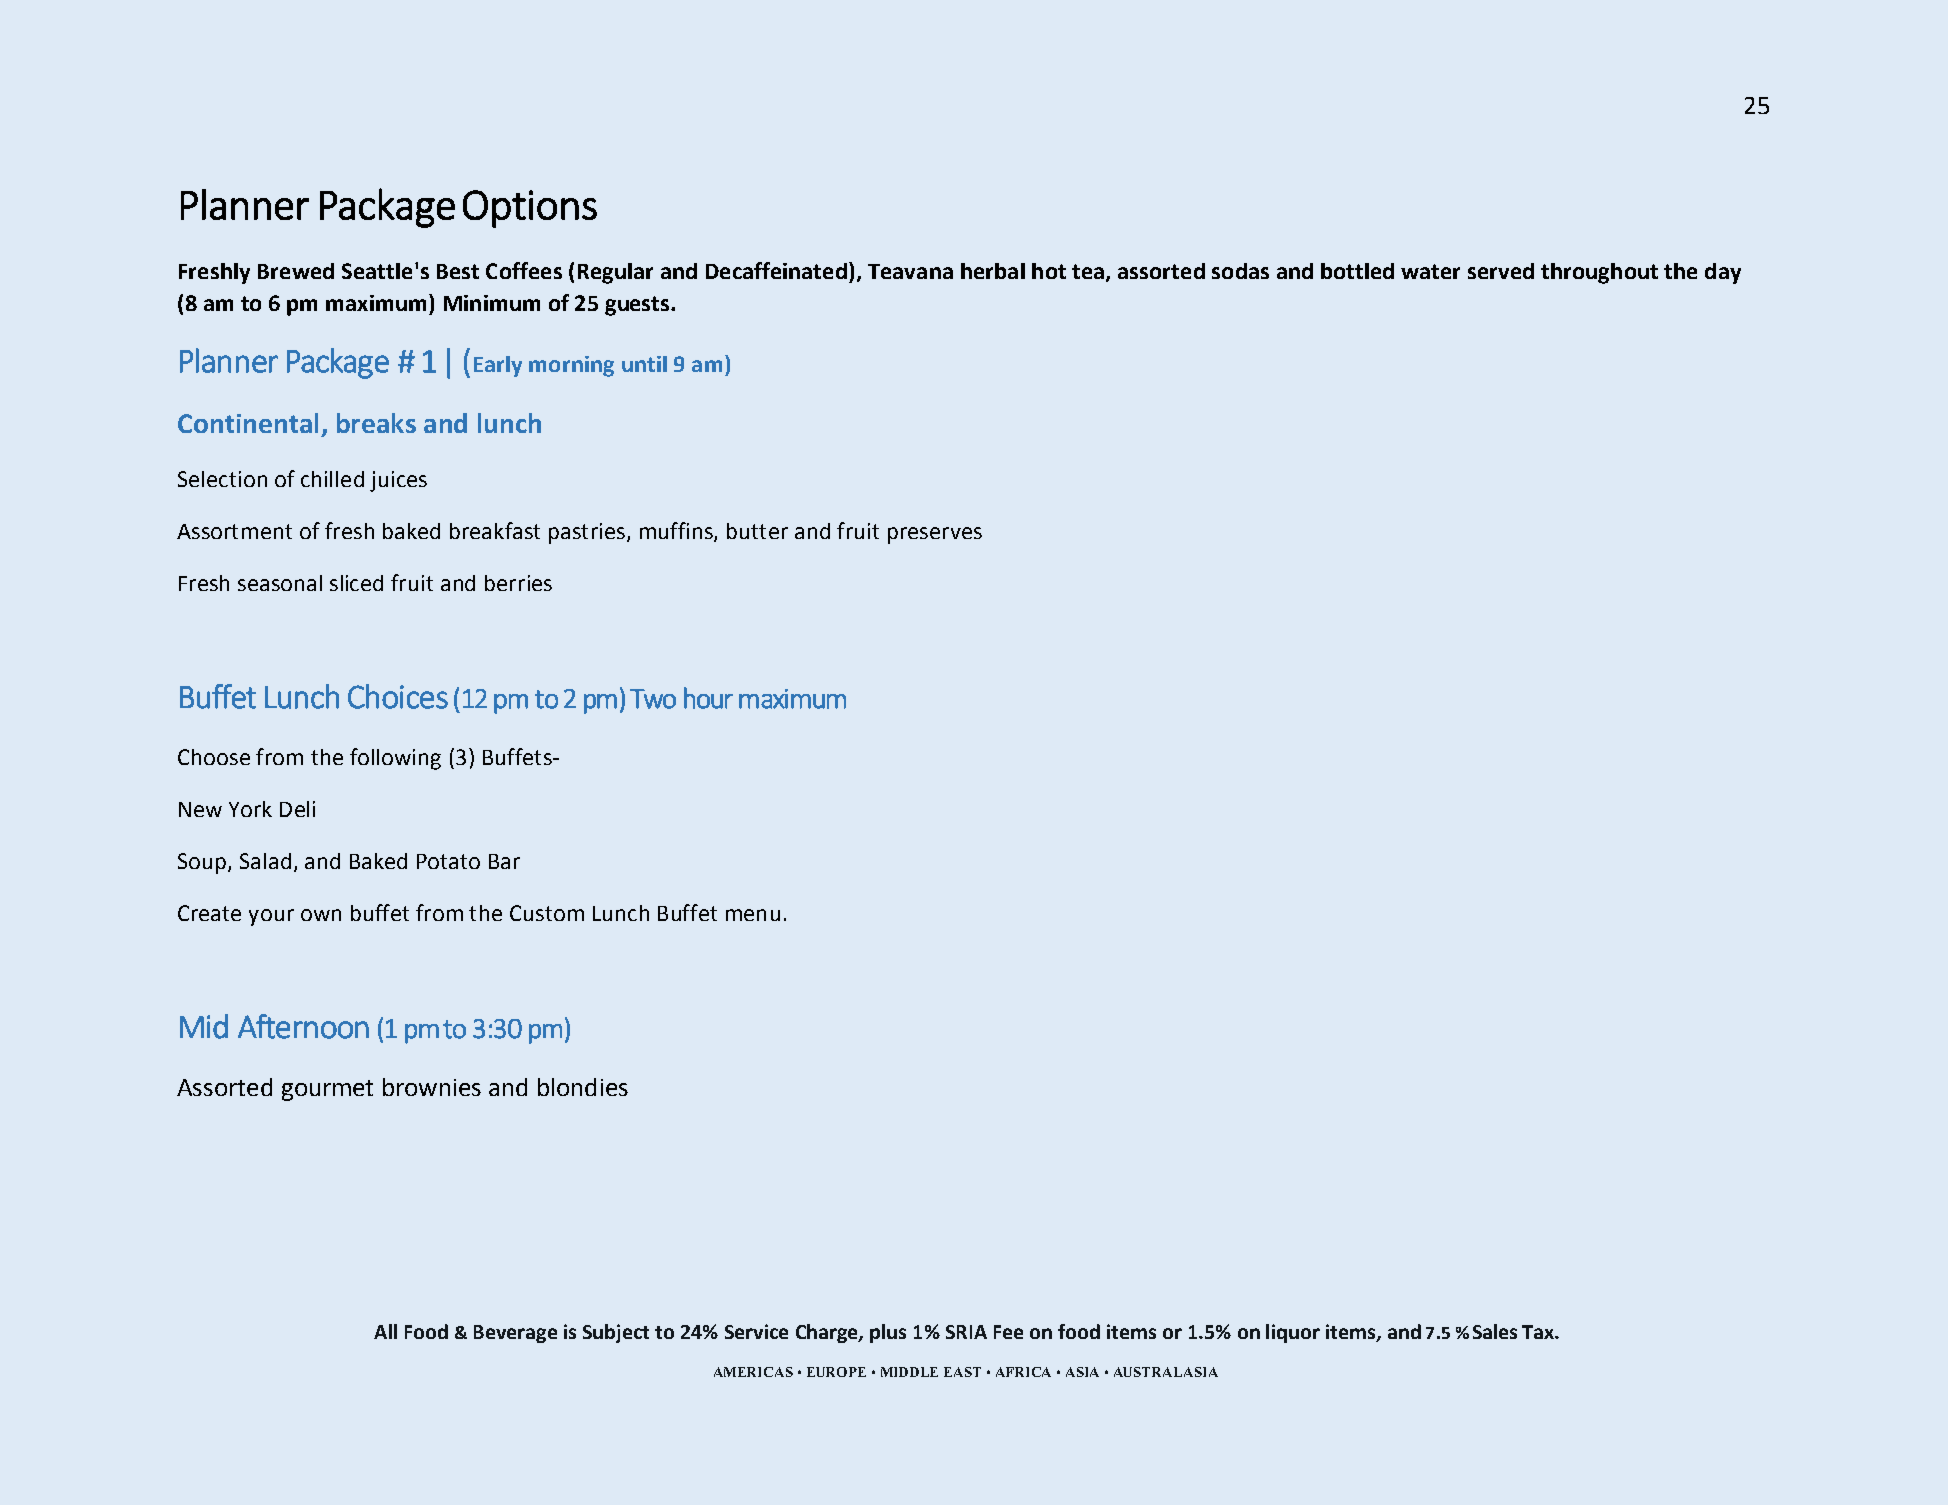 The height and width of the document is (1505, 1948). Describe the element at coordinates (1539, 1332) in the document. I see `Tax` at that location.
